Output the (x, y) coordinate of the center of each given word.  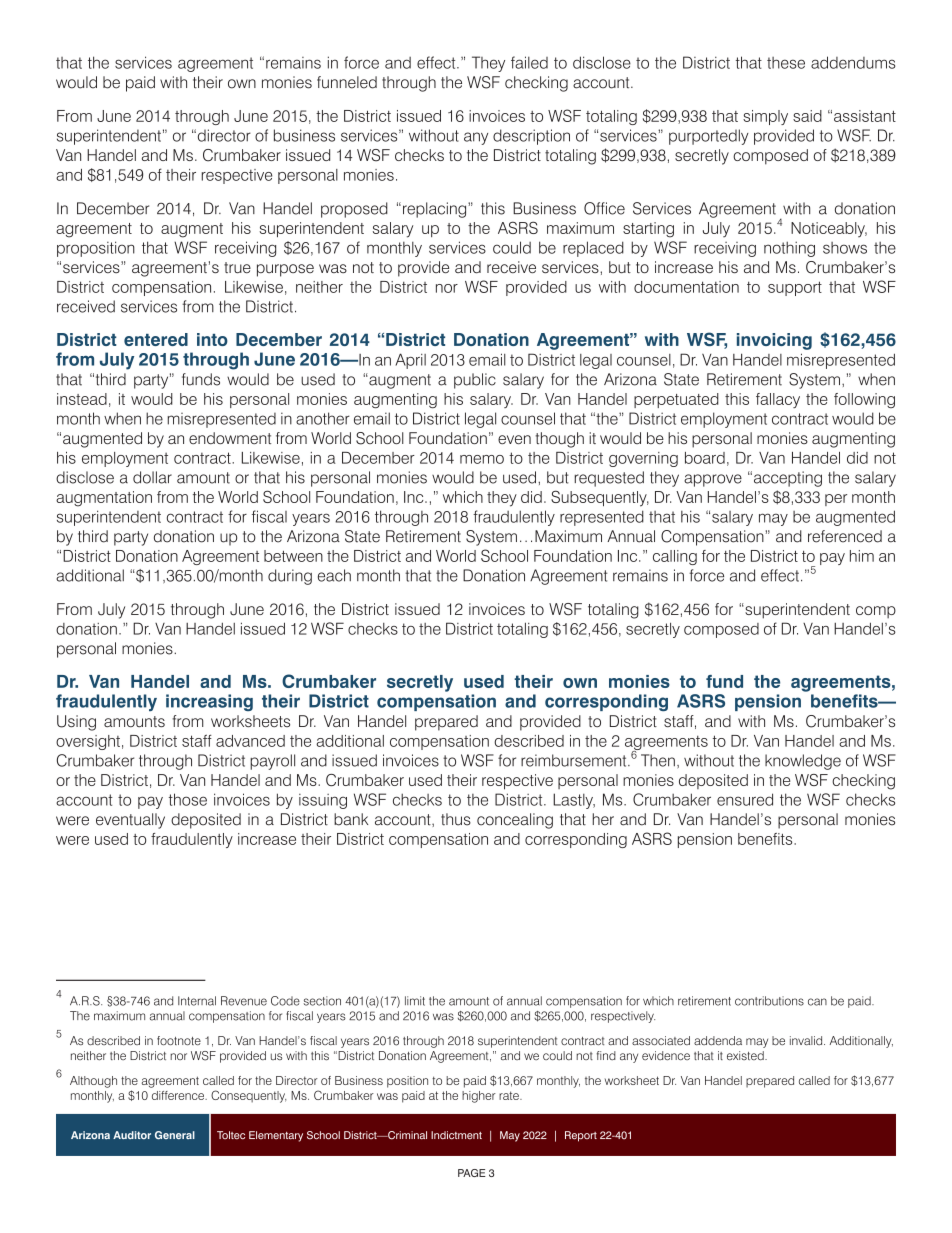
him (862, 556)
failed (529, 62)
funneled (347, 82)
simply (765, 117)
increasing (209, 702)
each (334, 575)
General (175, 1135)
